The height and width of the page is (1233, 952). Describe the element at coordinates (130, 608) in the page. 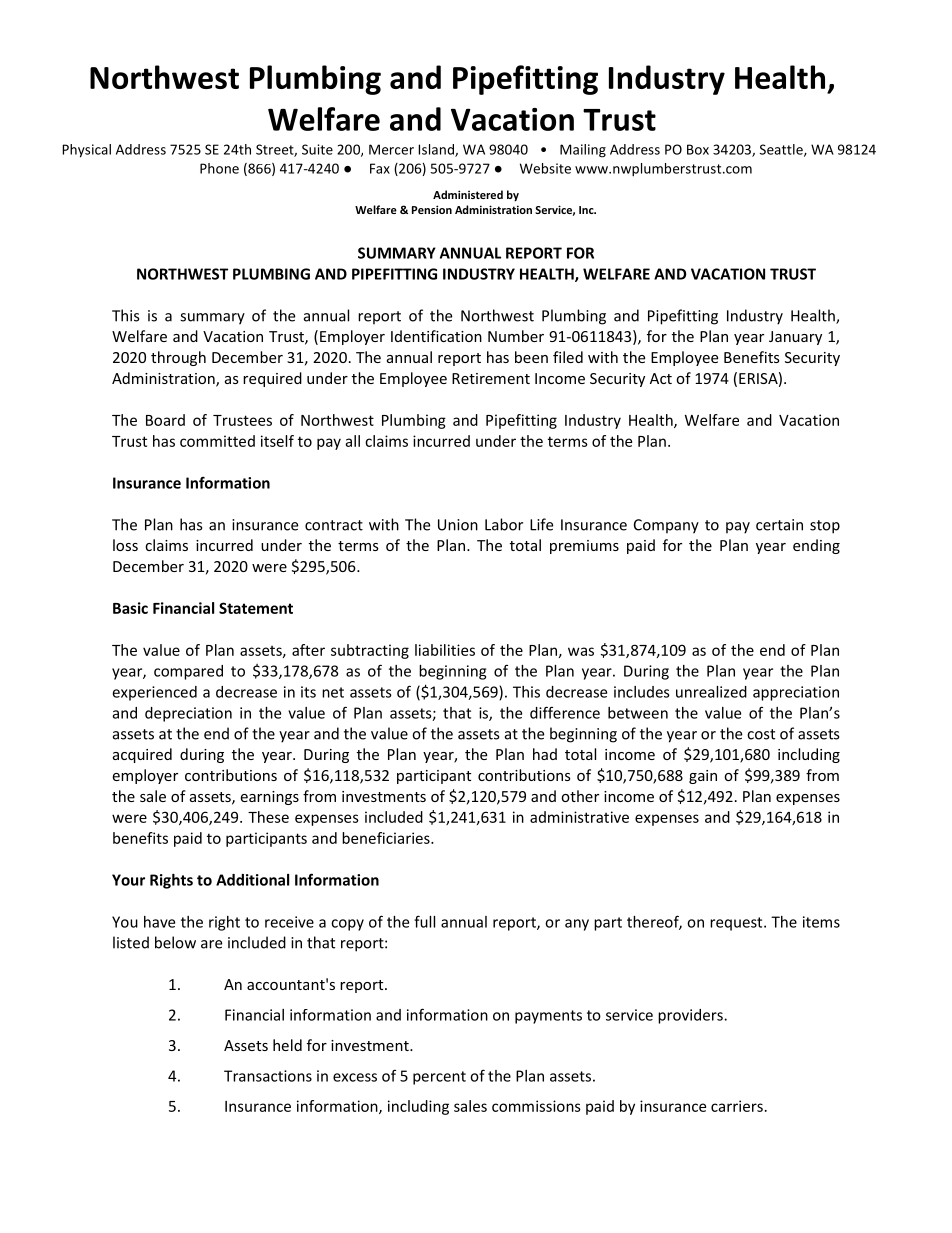

I see `Basic` at that location.
